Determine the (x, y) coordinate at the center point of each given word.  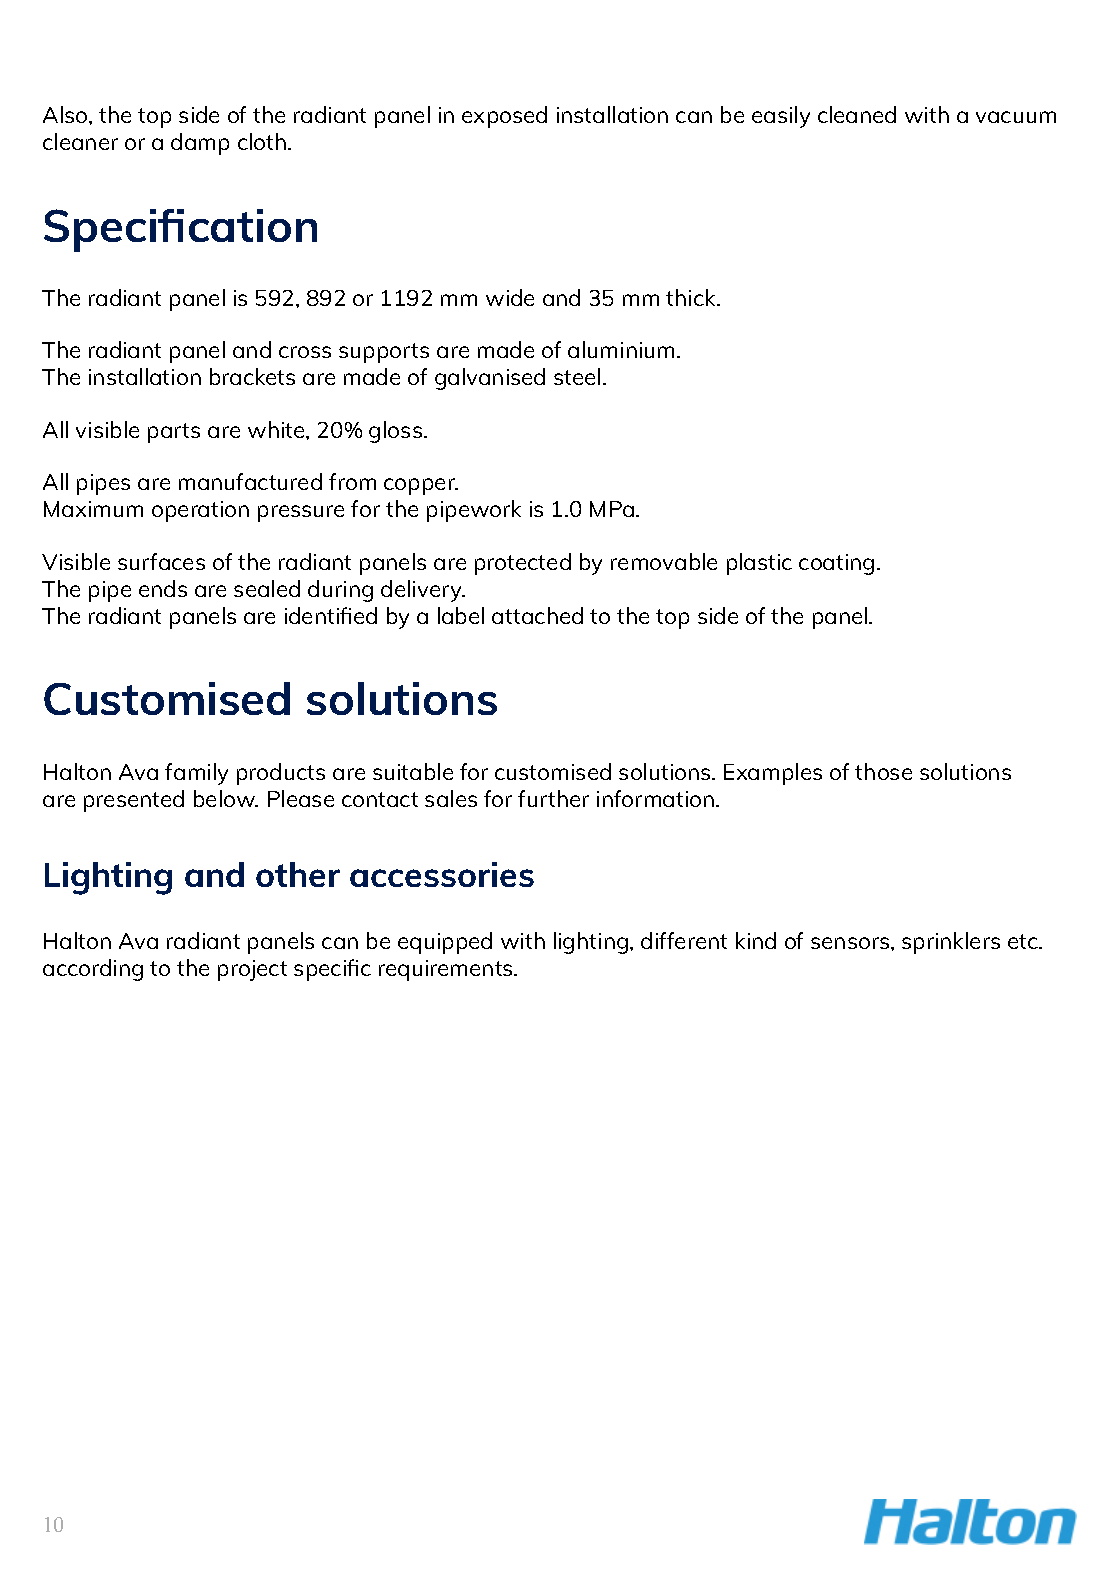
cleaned (857, 114)
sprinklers (951, 943)
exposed (504, 117)
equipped (445, 943)
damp (200, 144)
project (252, 970)
